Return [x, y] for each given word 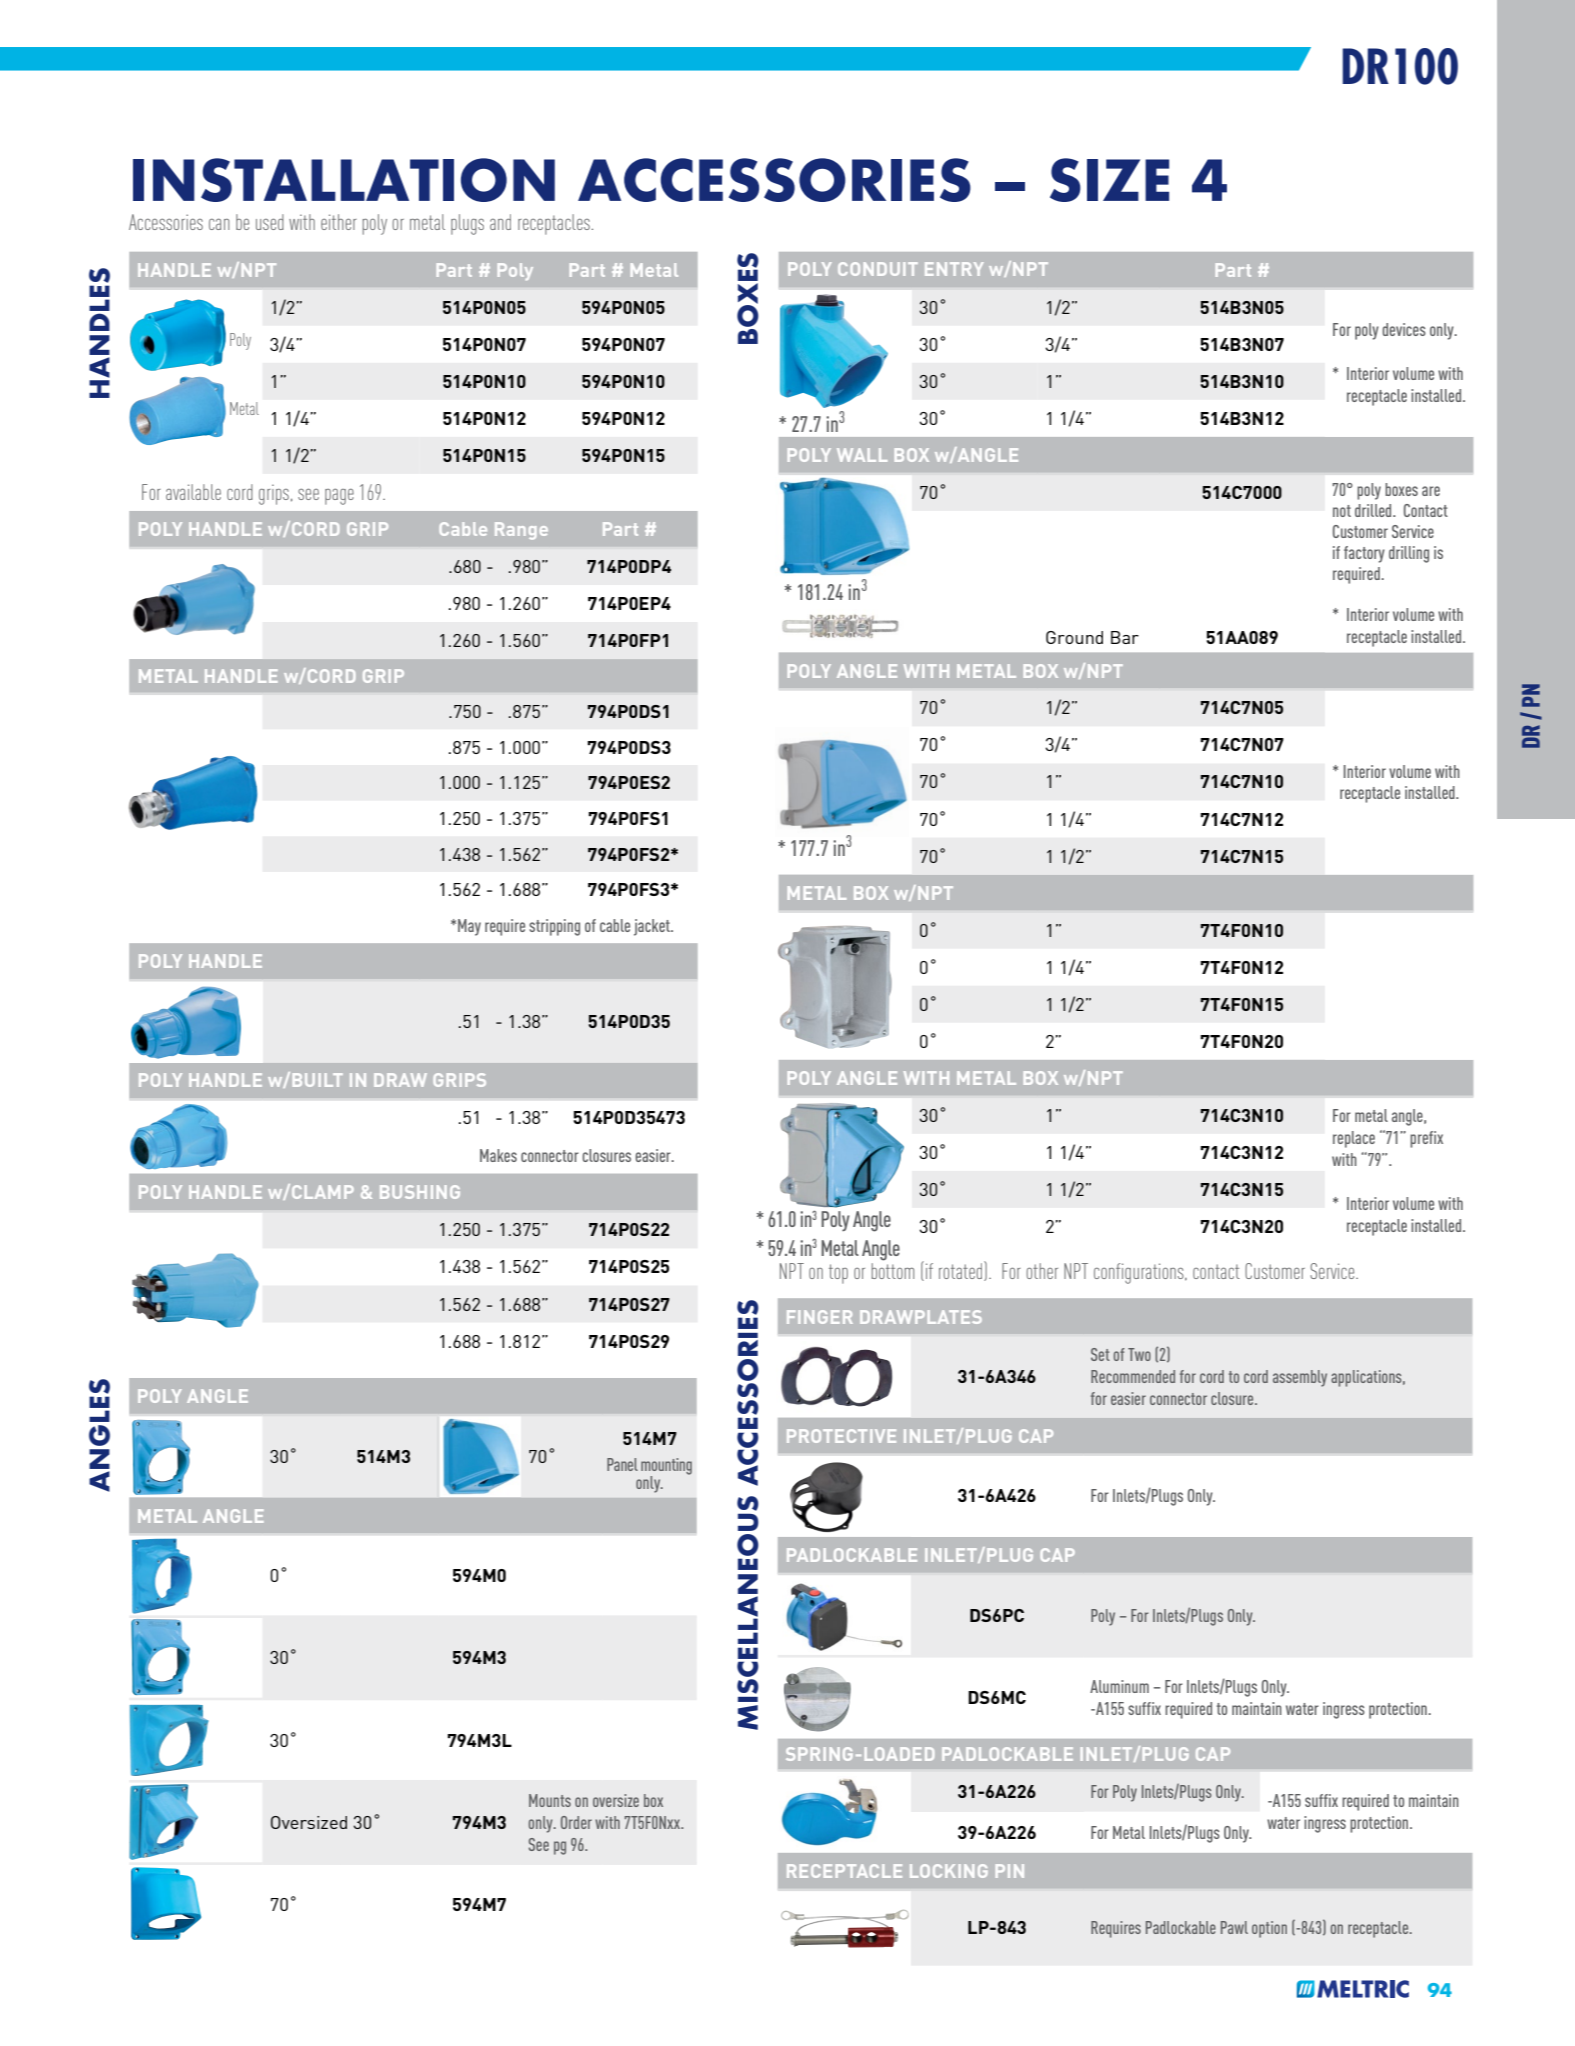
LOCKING [949, 1871]
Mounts [550, 1800]
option [1269, 1929]
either [339, 222]
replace [1354, 1139]
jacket [653, 927]
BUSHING [420, 1192]
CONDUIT [878, 269]
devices [1404, 329]
